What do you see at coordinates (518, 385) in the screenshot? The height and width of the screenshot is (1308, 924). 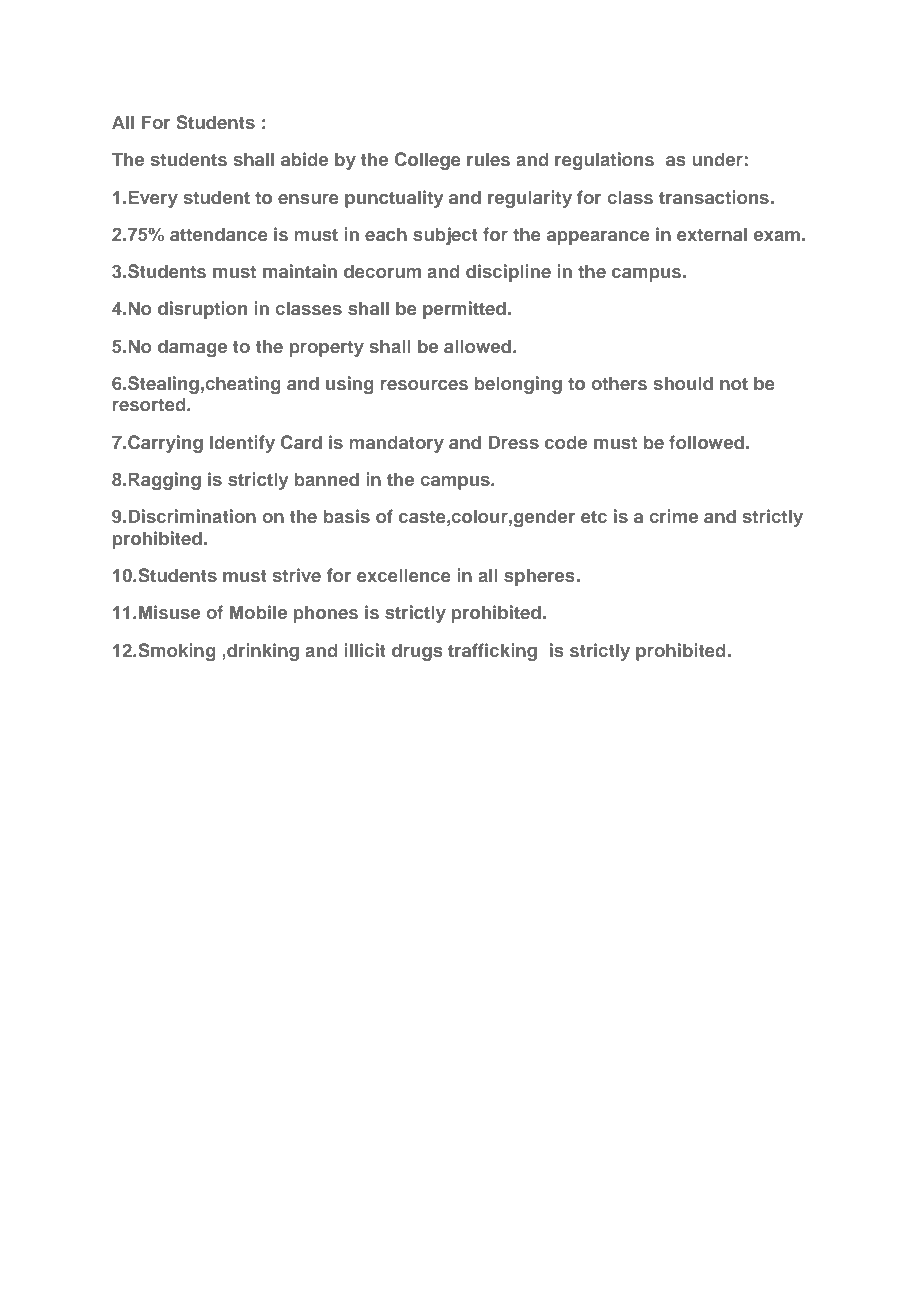 I see `belonging` at bounding box center [518, 385].
